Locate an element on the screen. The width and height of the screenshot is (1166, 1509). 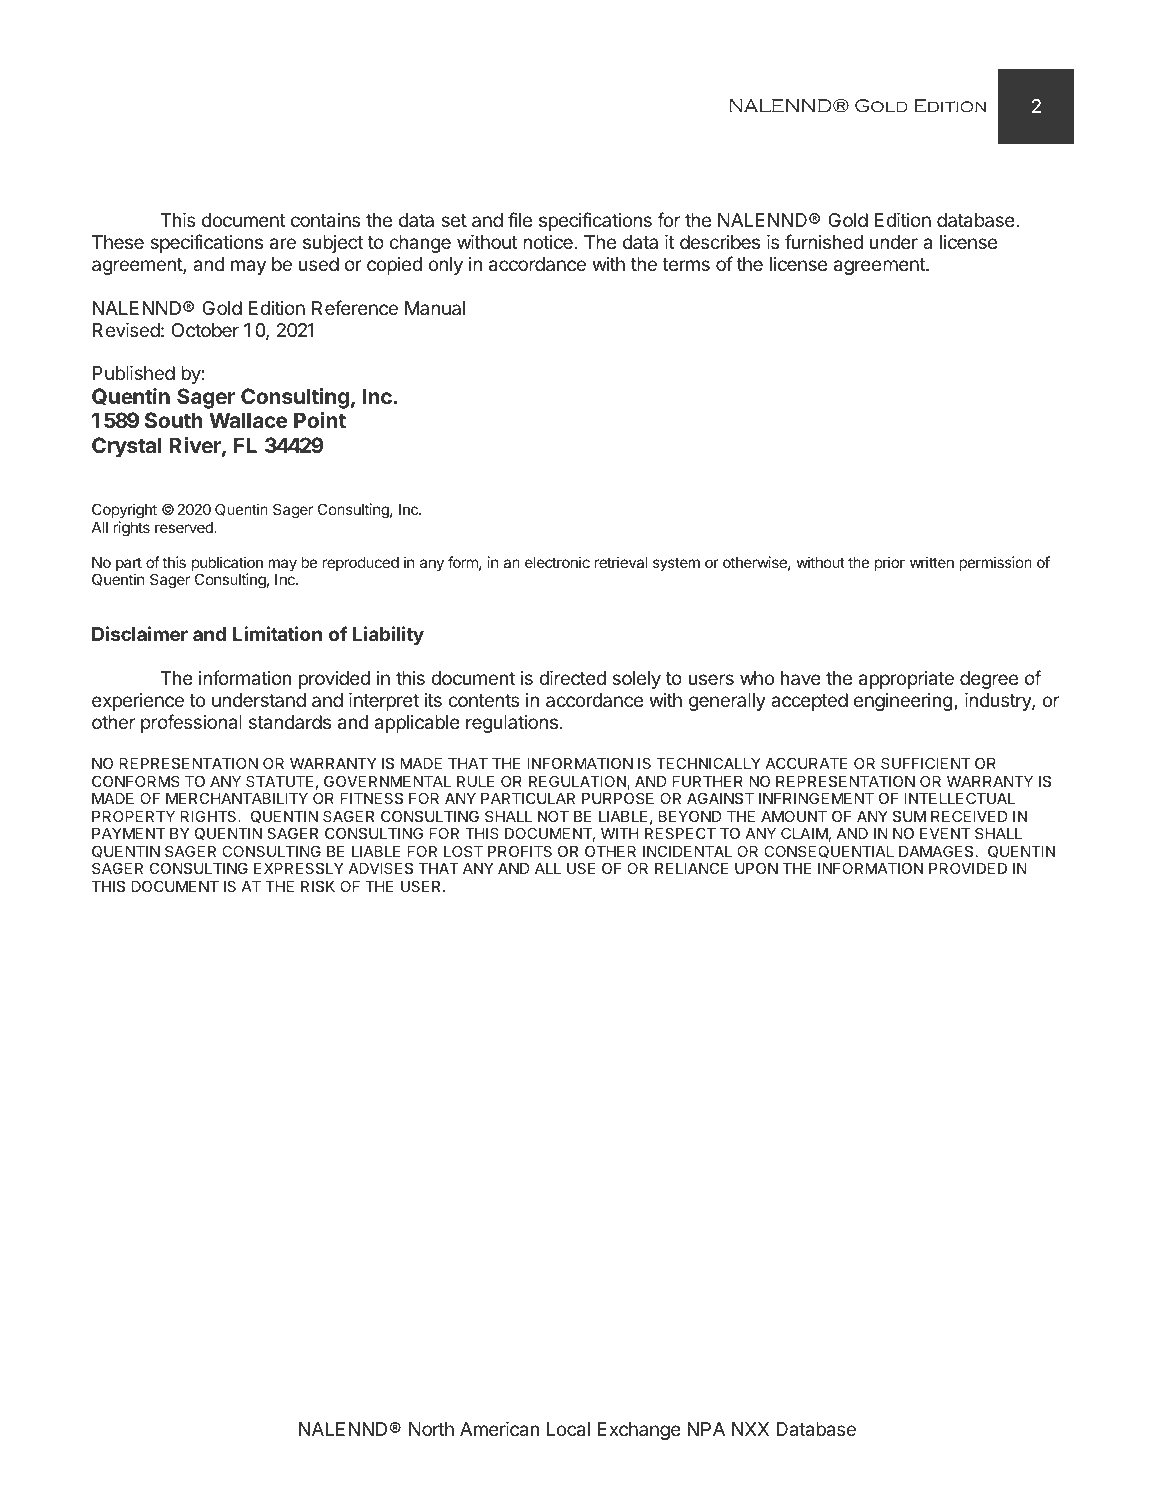
North is located at coordinates (431, 1429).
